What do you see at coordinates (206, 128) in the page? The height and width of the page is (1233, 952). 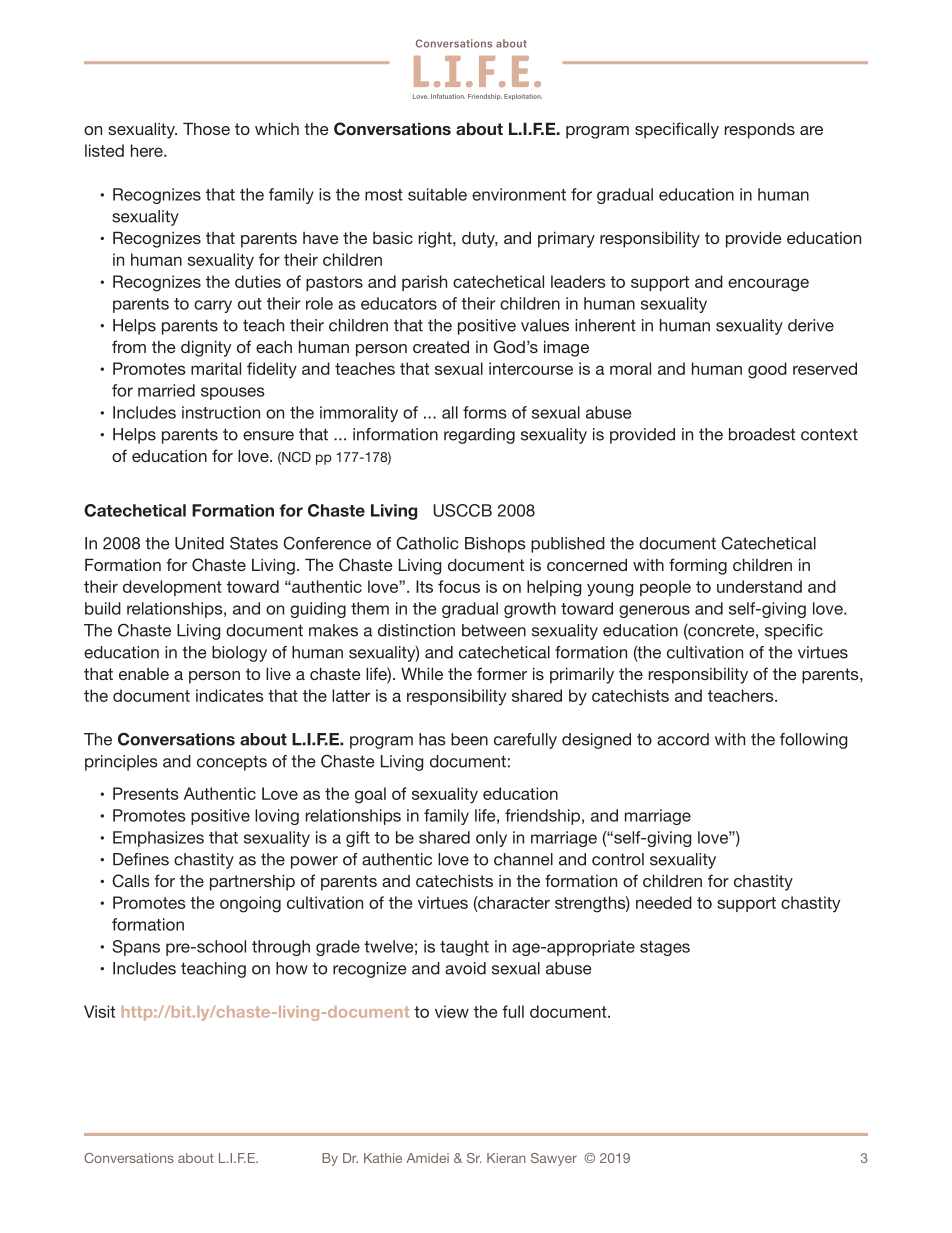 I see `Those` at bounding box center [206, 128].
